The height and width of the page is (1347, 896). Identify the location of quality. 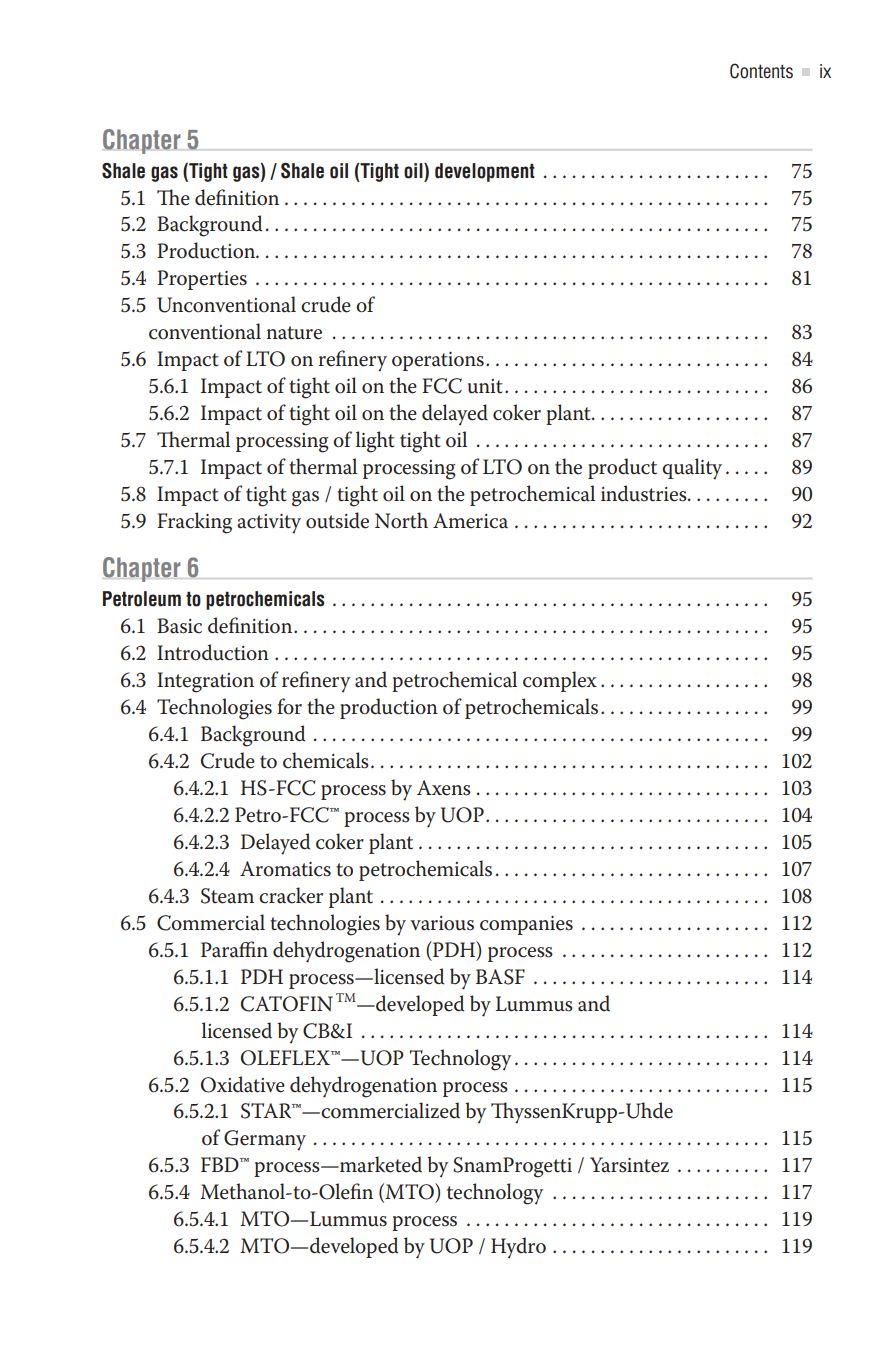
(692, 469).
